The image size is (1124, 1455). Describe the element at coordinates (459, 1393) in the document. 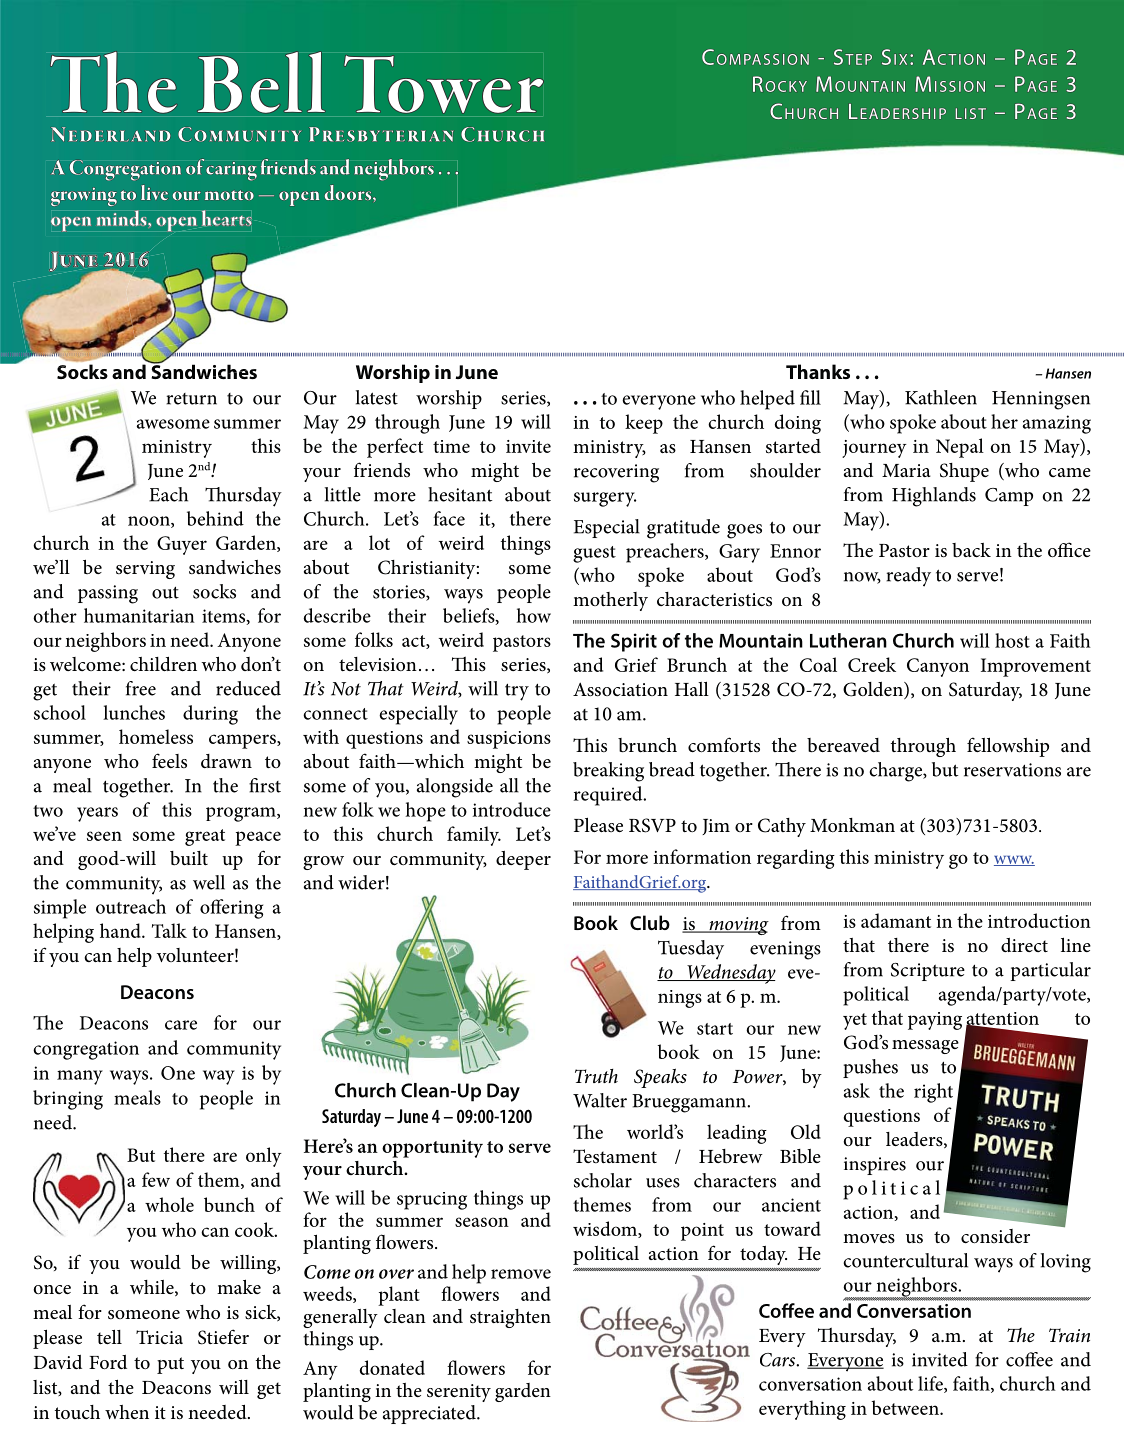

I see `serenity` at that location.
